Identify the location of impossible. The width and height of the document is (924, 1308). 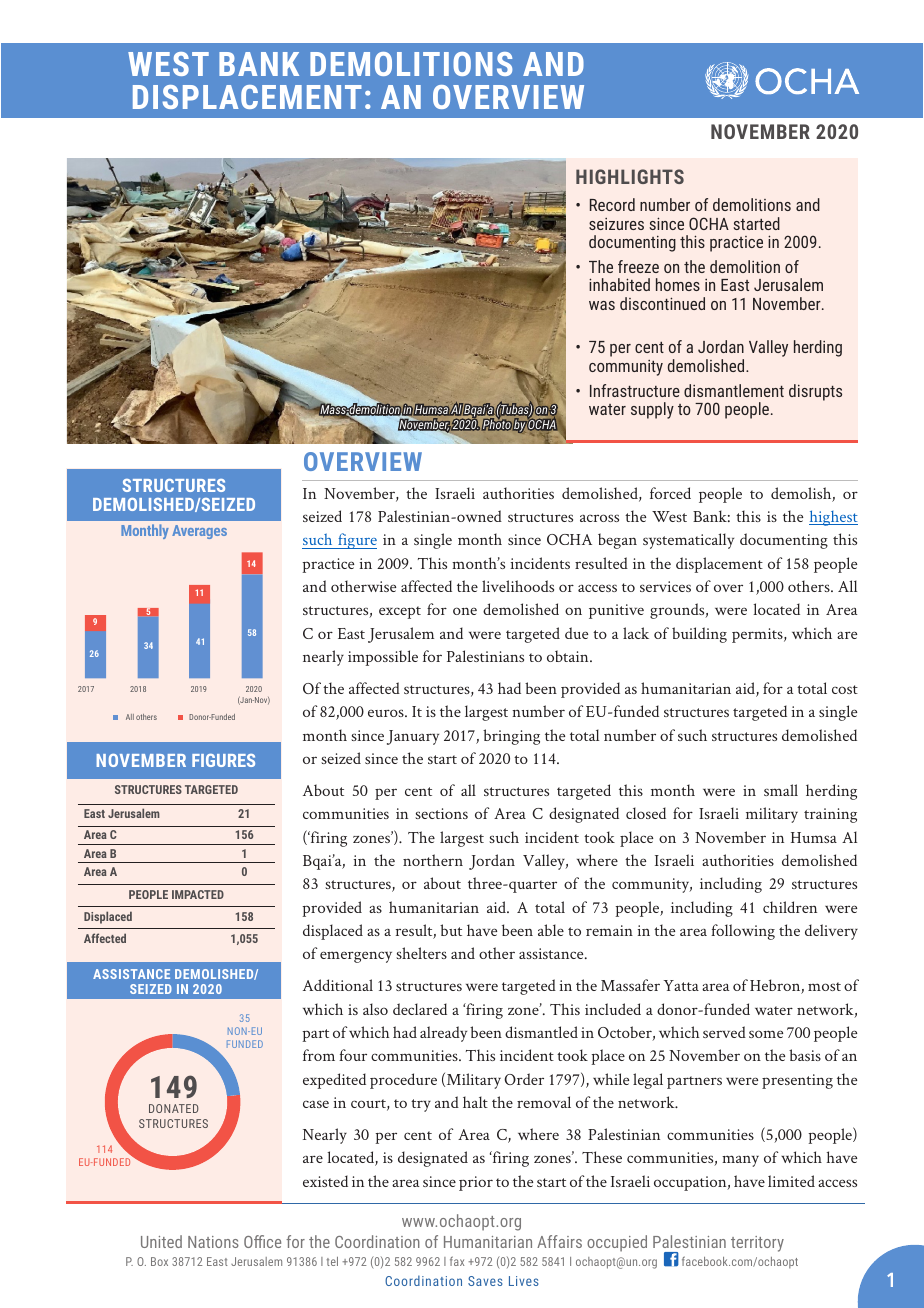
(383, 658).
